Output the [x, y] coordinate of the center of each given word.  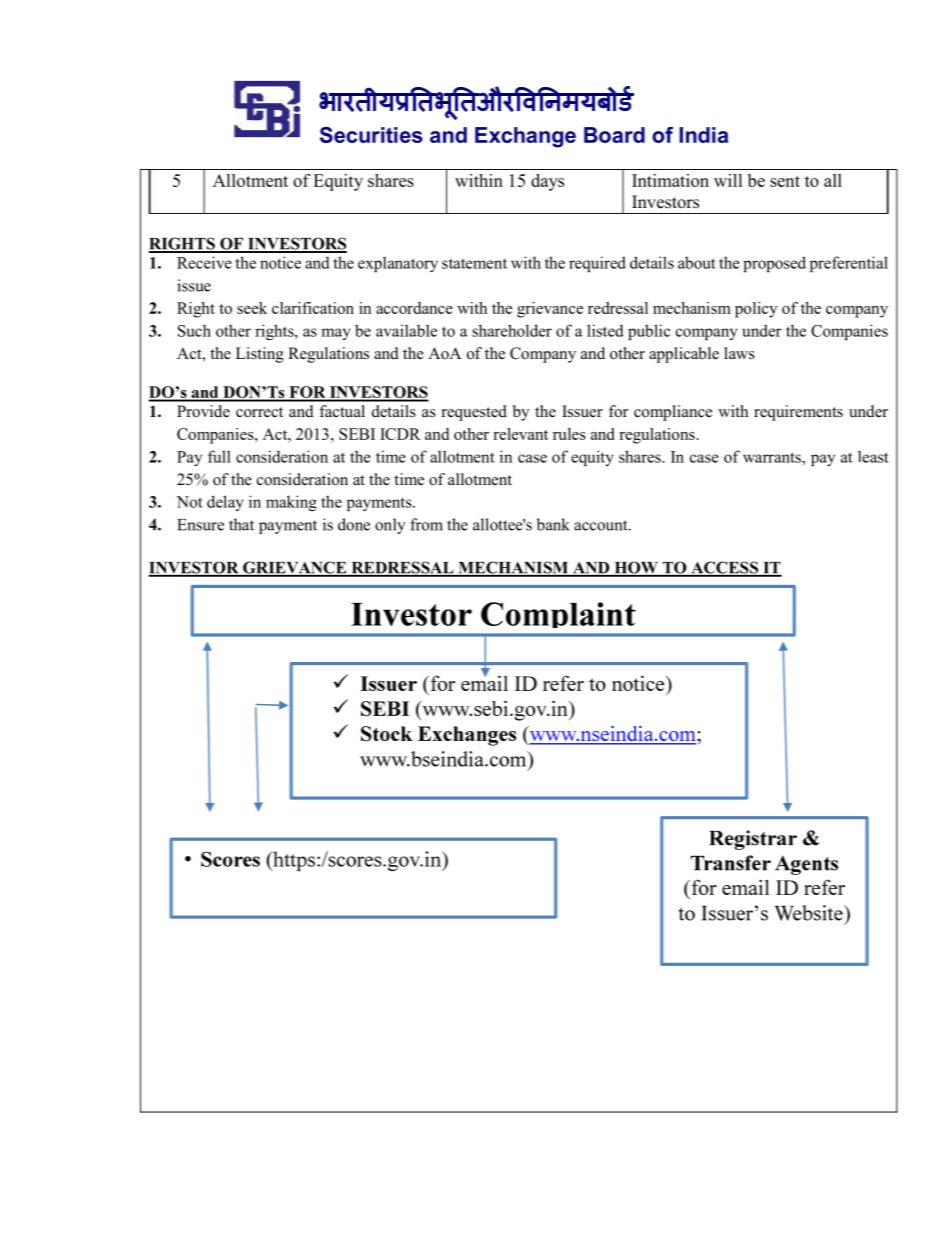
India [703, 135]
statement [474, 263]
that [241, 524]
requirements [798, 413]
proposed [774, 264]
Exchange [525, 137]
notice [280, 262]
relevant [520, 434]
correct [259, 412]
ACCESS [724, 568]
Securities [371, 135]
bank [553, 524]
